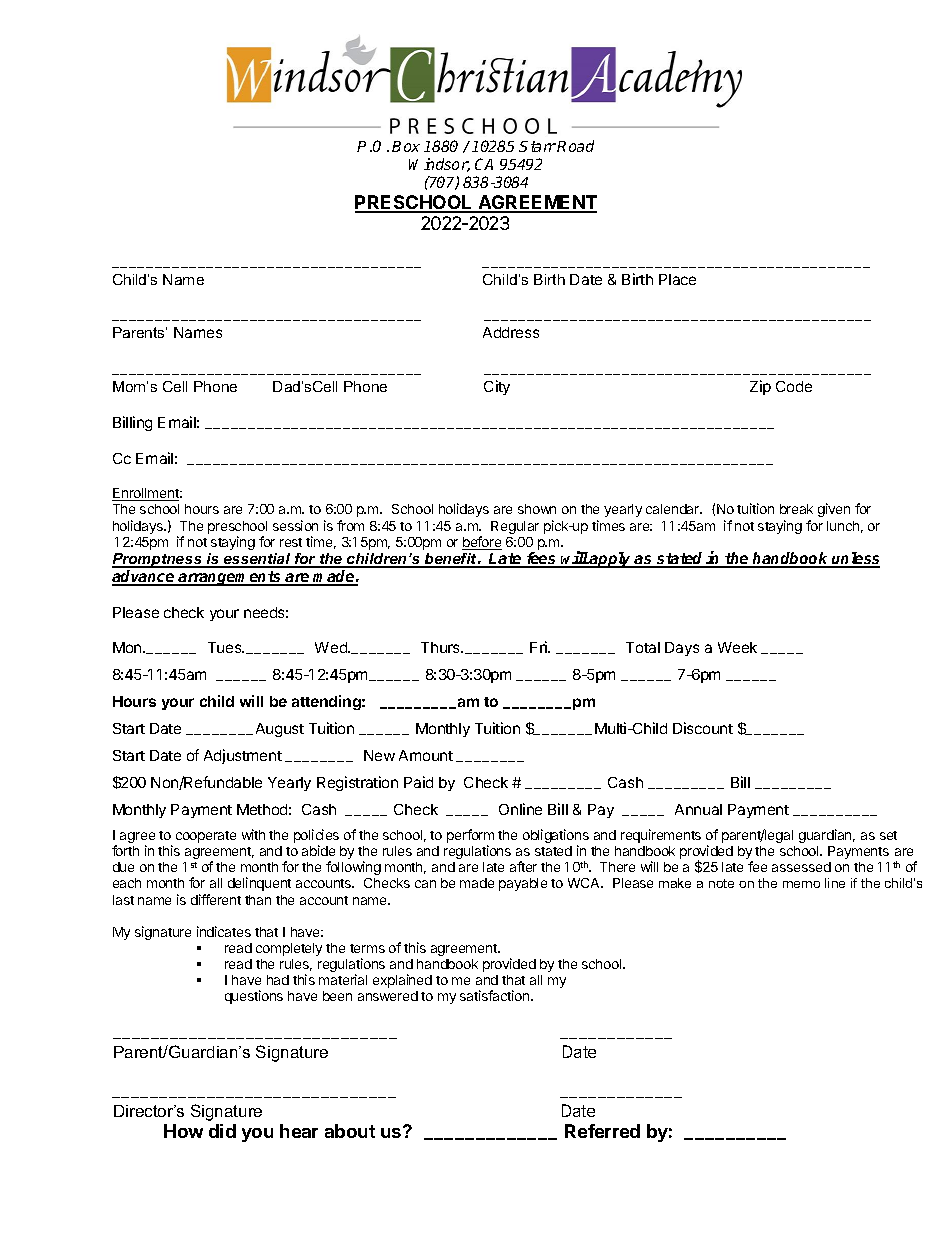  What do you see at coordinates (677, 279) in the image?
I see `Place` at bounding box center [677, 279].
